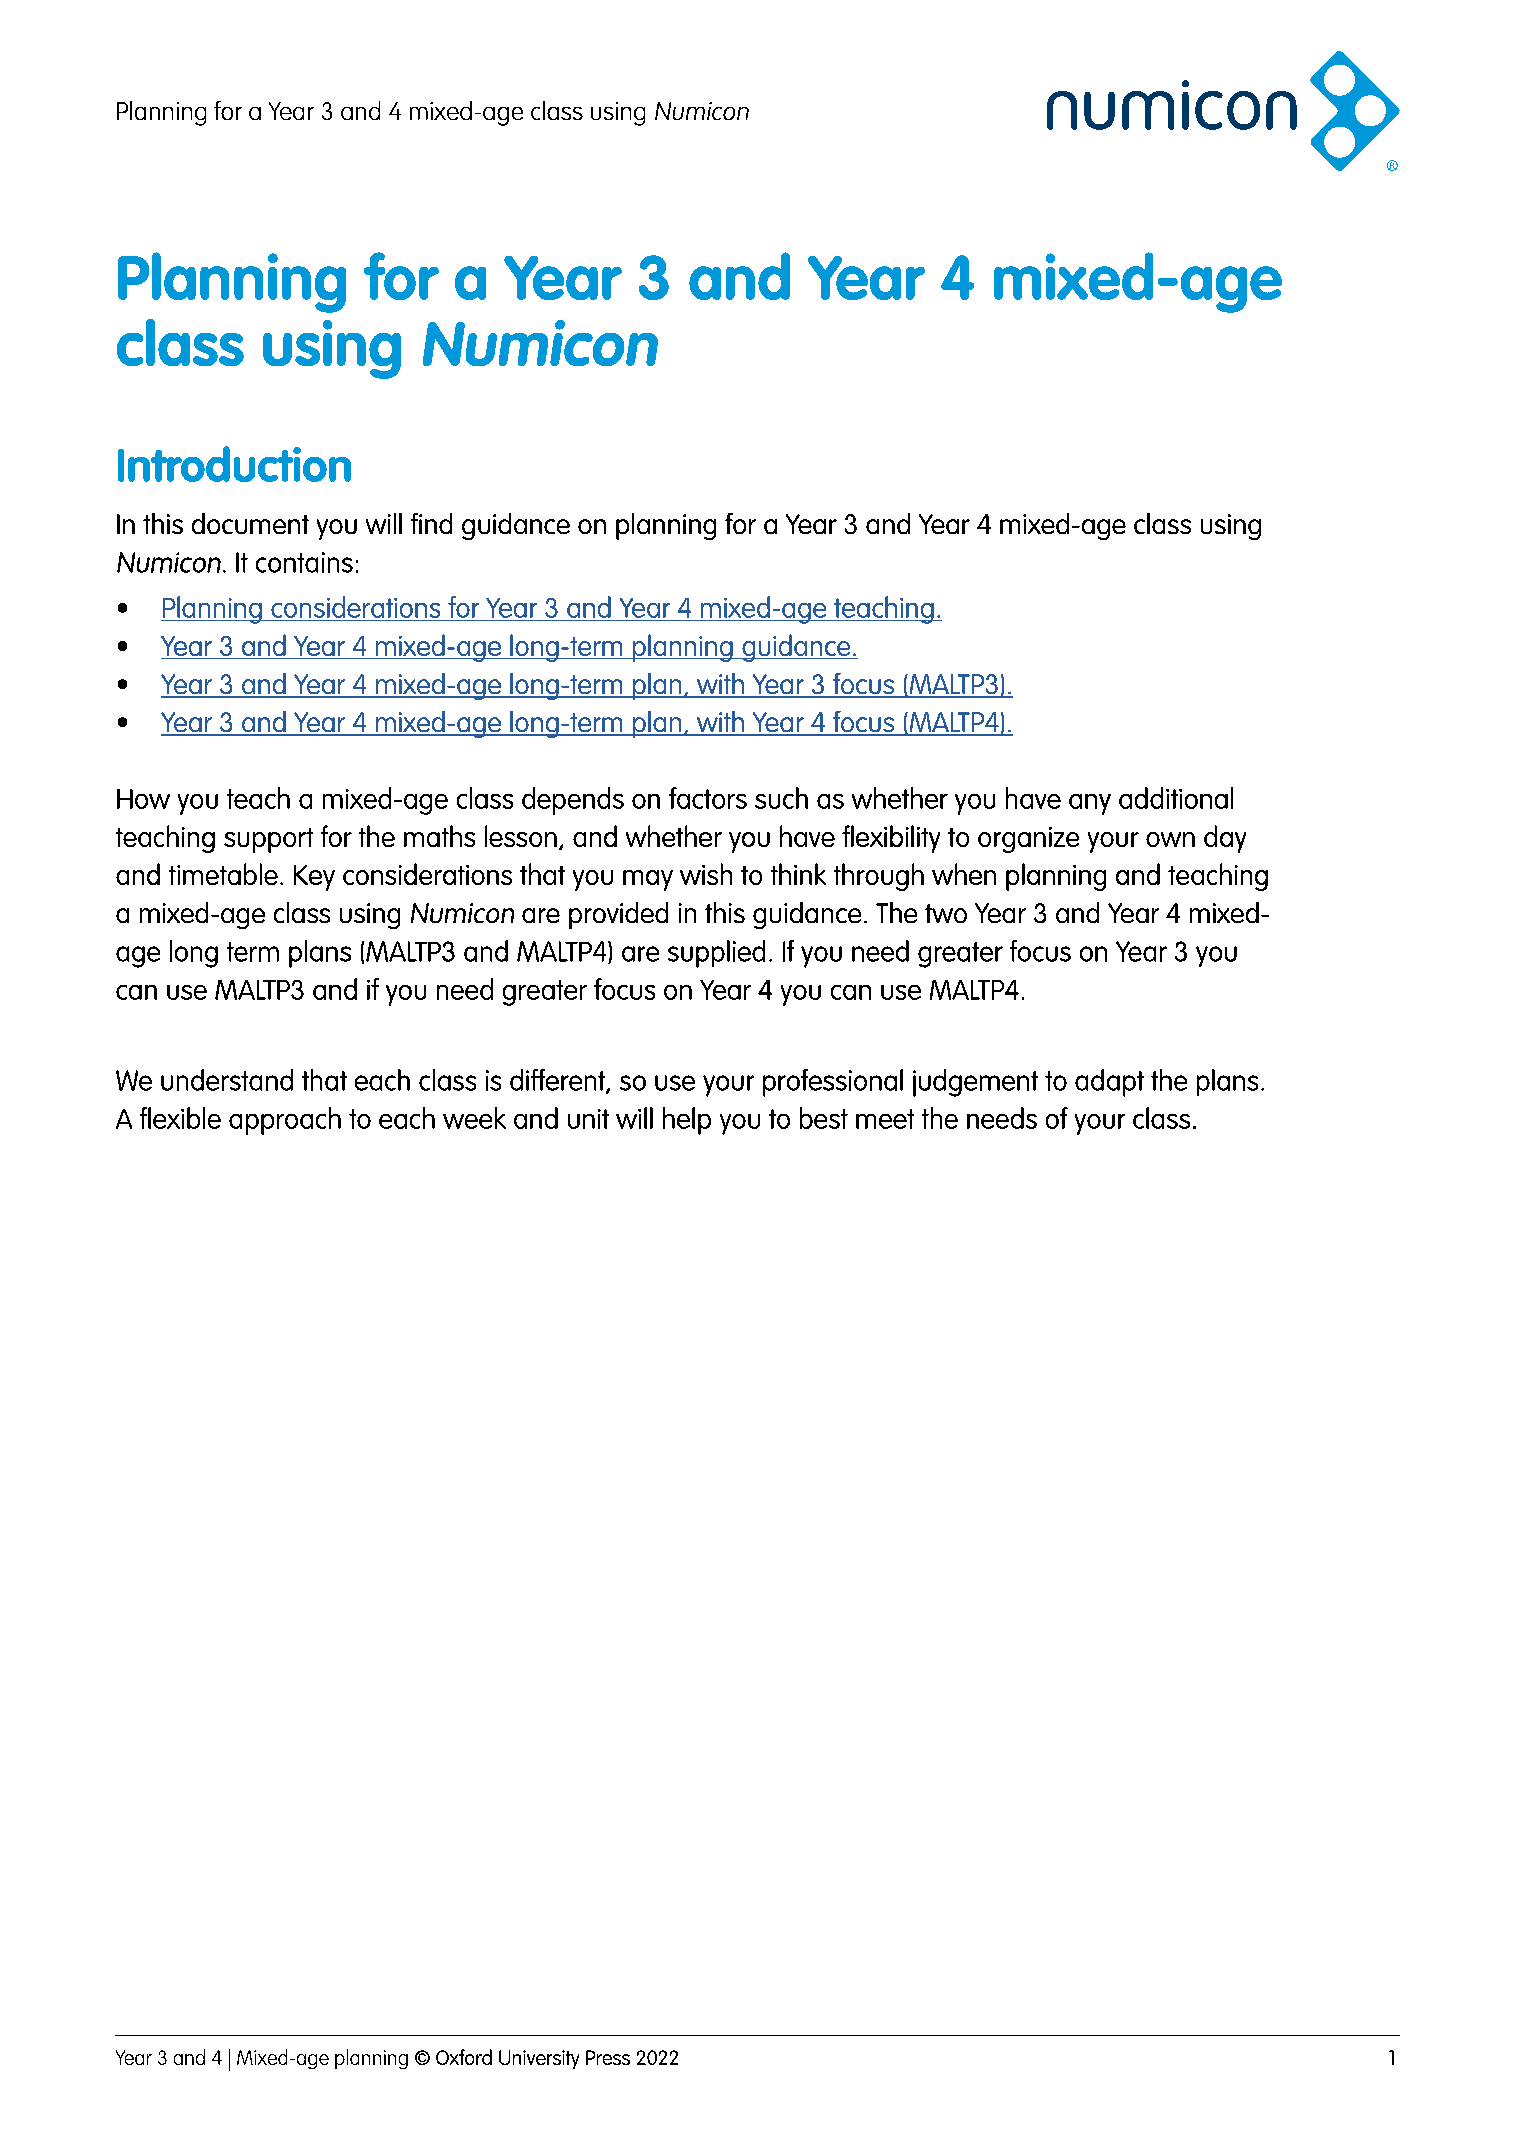  Describe the element at coordinates (464, 2057) in the screenshot. I see `Oxford` at that location.
